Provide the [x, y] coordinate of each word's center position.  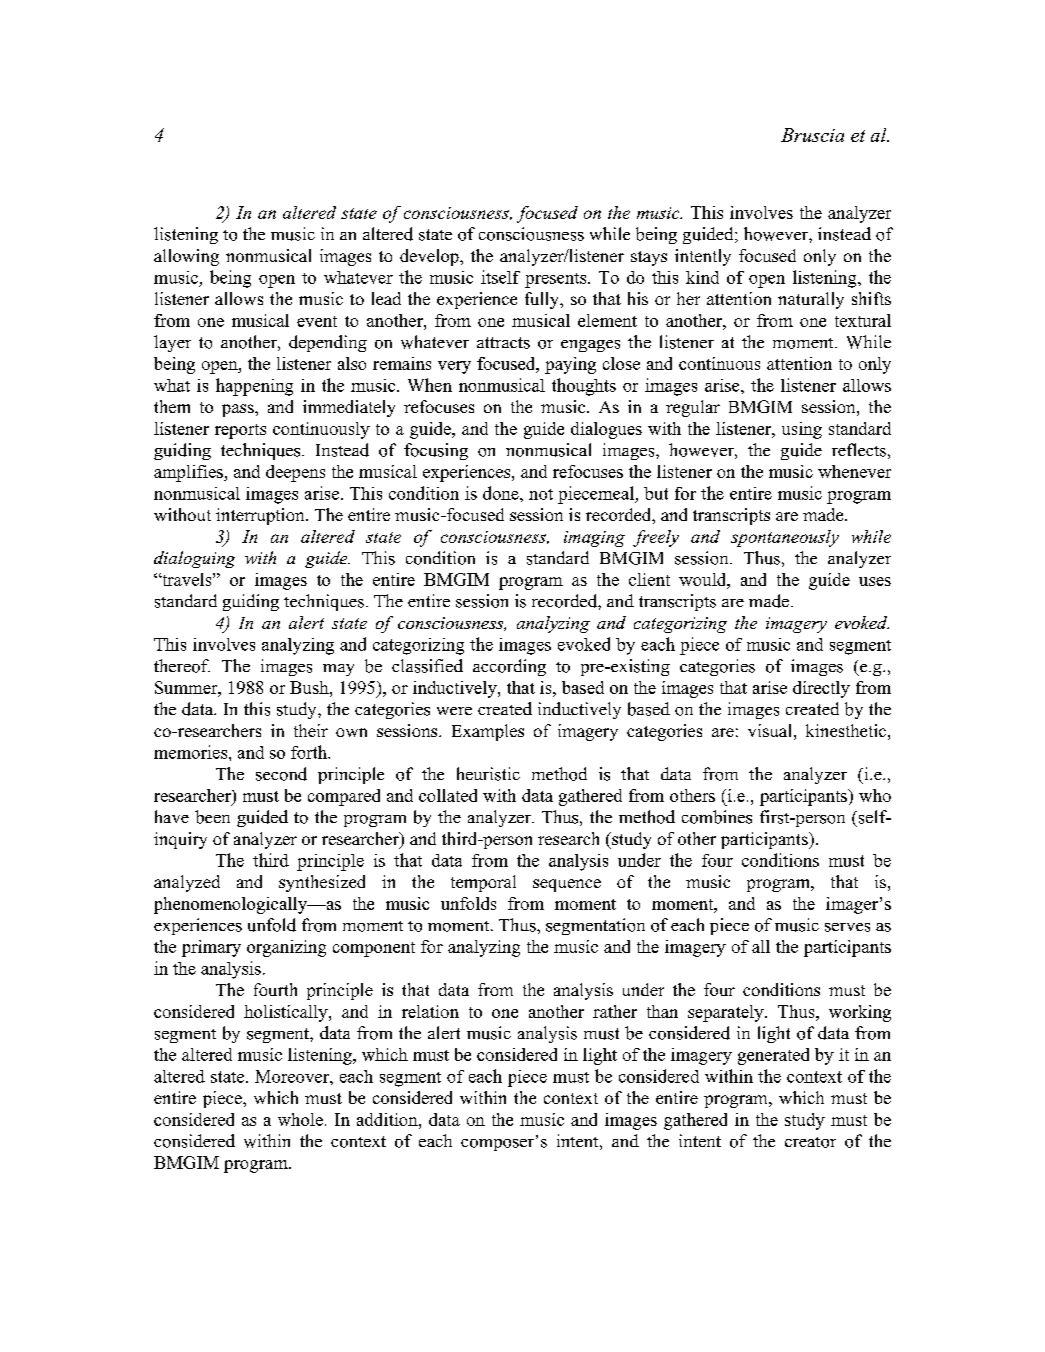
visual [769, 730]
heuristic [488, 774]
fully [543, 300]
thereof [182, 666]
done [502, 493]
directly [821, 689]
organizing [286, 948]
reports [240, 431]
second [281, 774]
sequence [567, 885]
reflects [859, 450]
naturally [811, 300]
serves [847, 927]
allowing [186, 257]
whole [300, 1119]
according [509, 667]
